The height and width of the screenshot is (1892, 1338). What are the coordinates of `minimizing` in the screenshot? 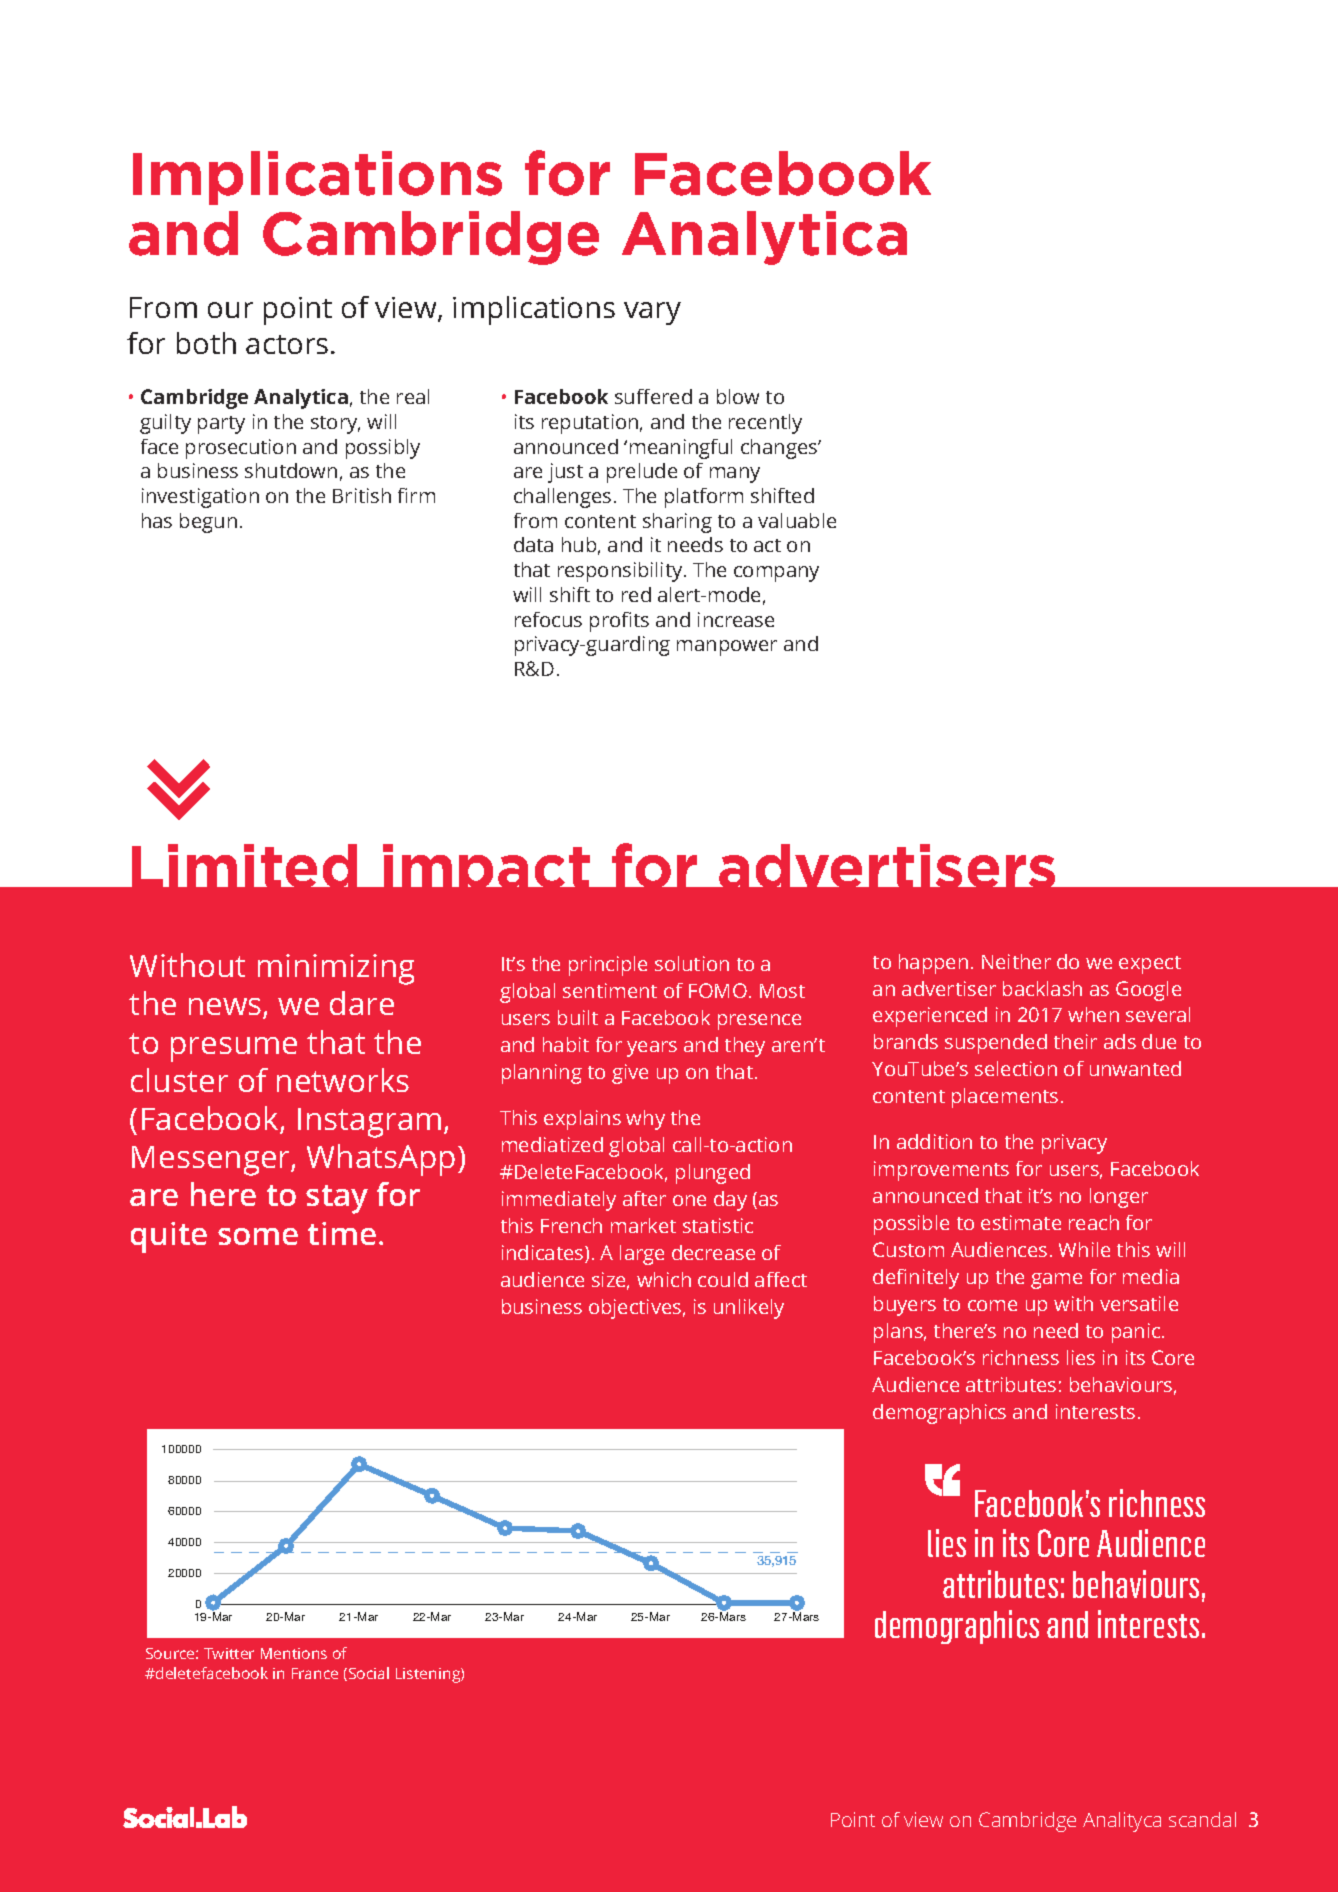 It's located at (336, 969).
